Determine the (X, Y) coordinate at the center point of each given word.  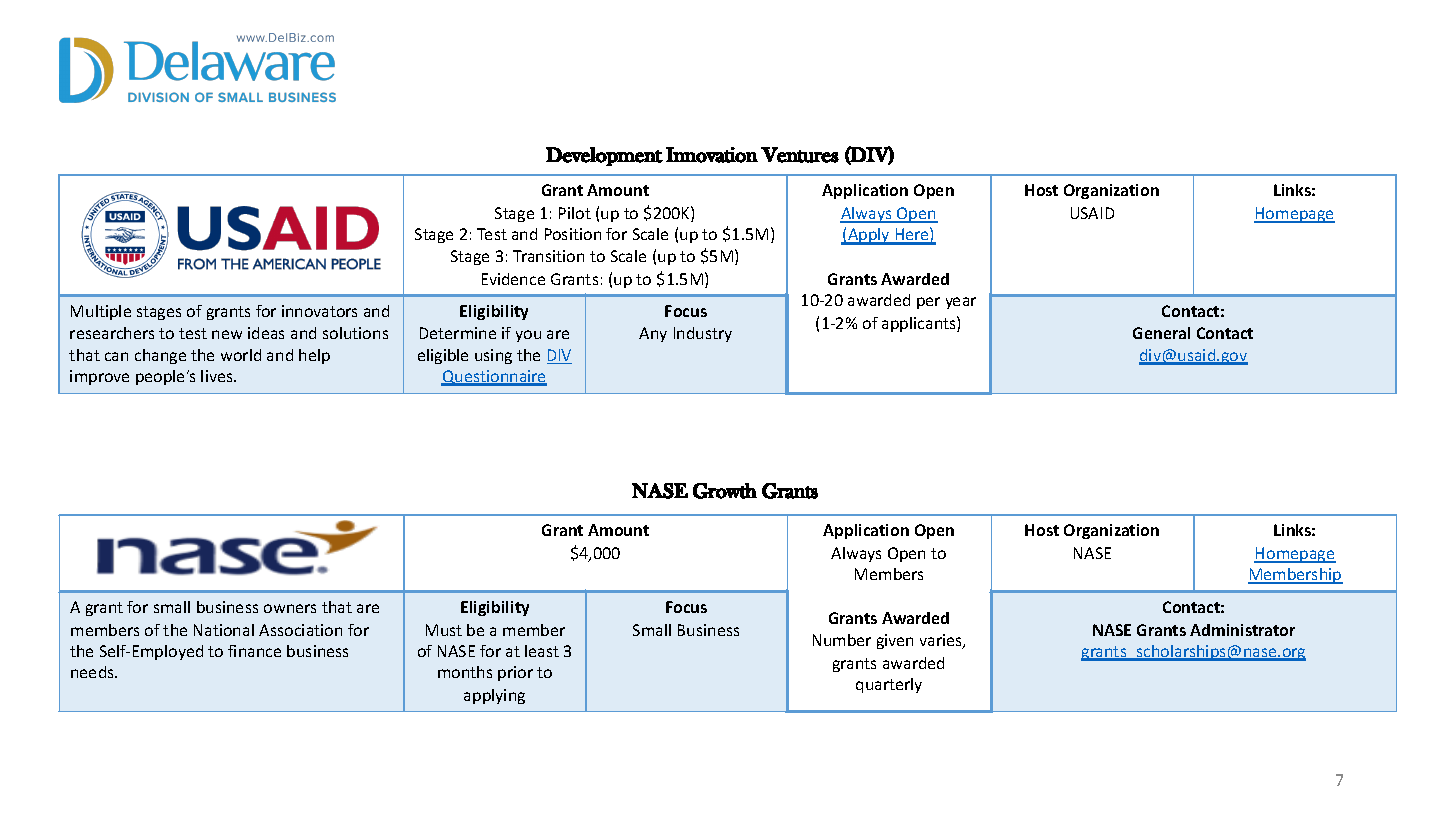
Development (604, 156)
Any (653, 334)
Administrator (1242, 630)
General (1161, 333)
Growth (725, 491)
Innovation (712, 155)
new (227, 334)
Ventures (800, 155)
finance (254, 651)
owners (290, 608)
